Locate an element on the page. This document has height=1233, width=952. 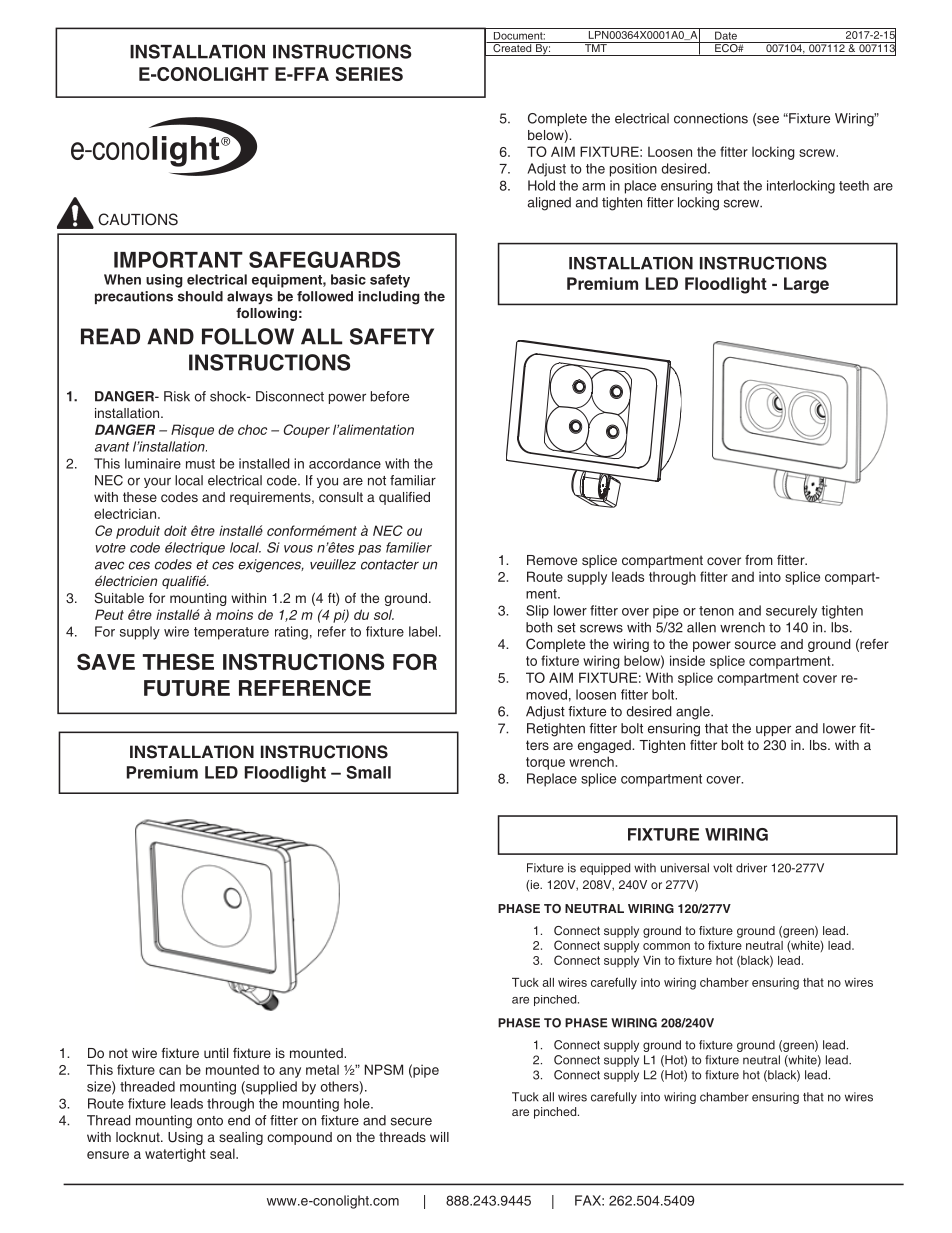
SERIES is located at coordinates (369, 74).
